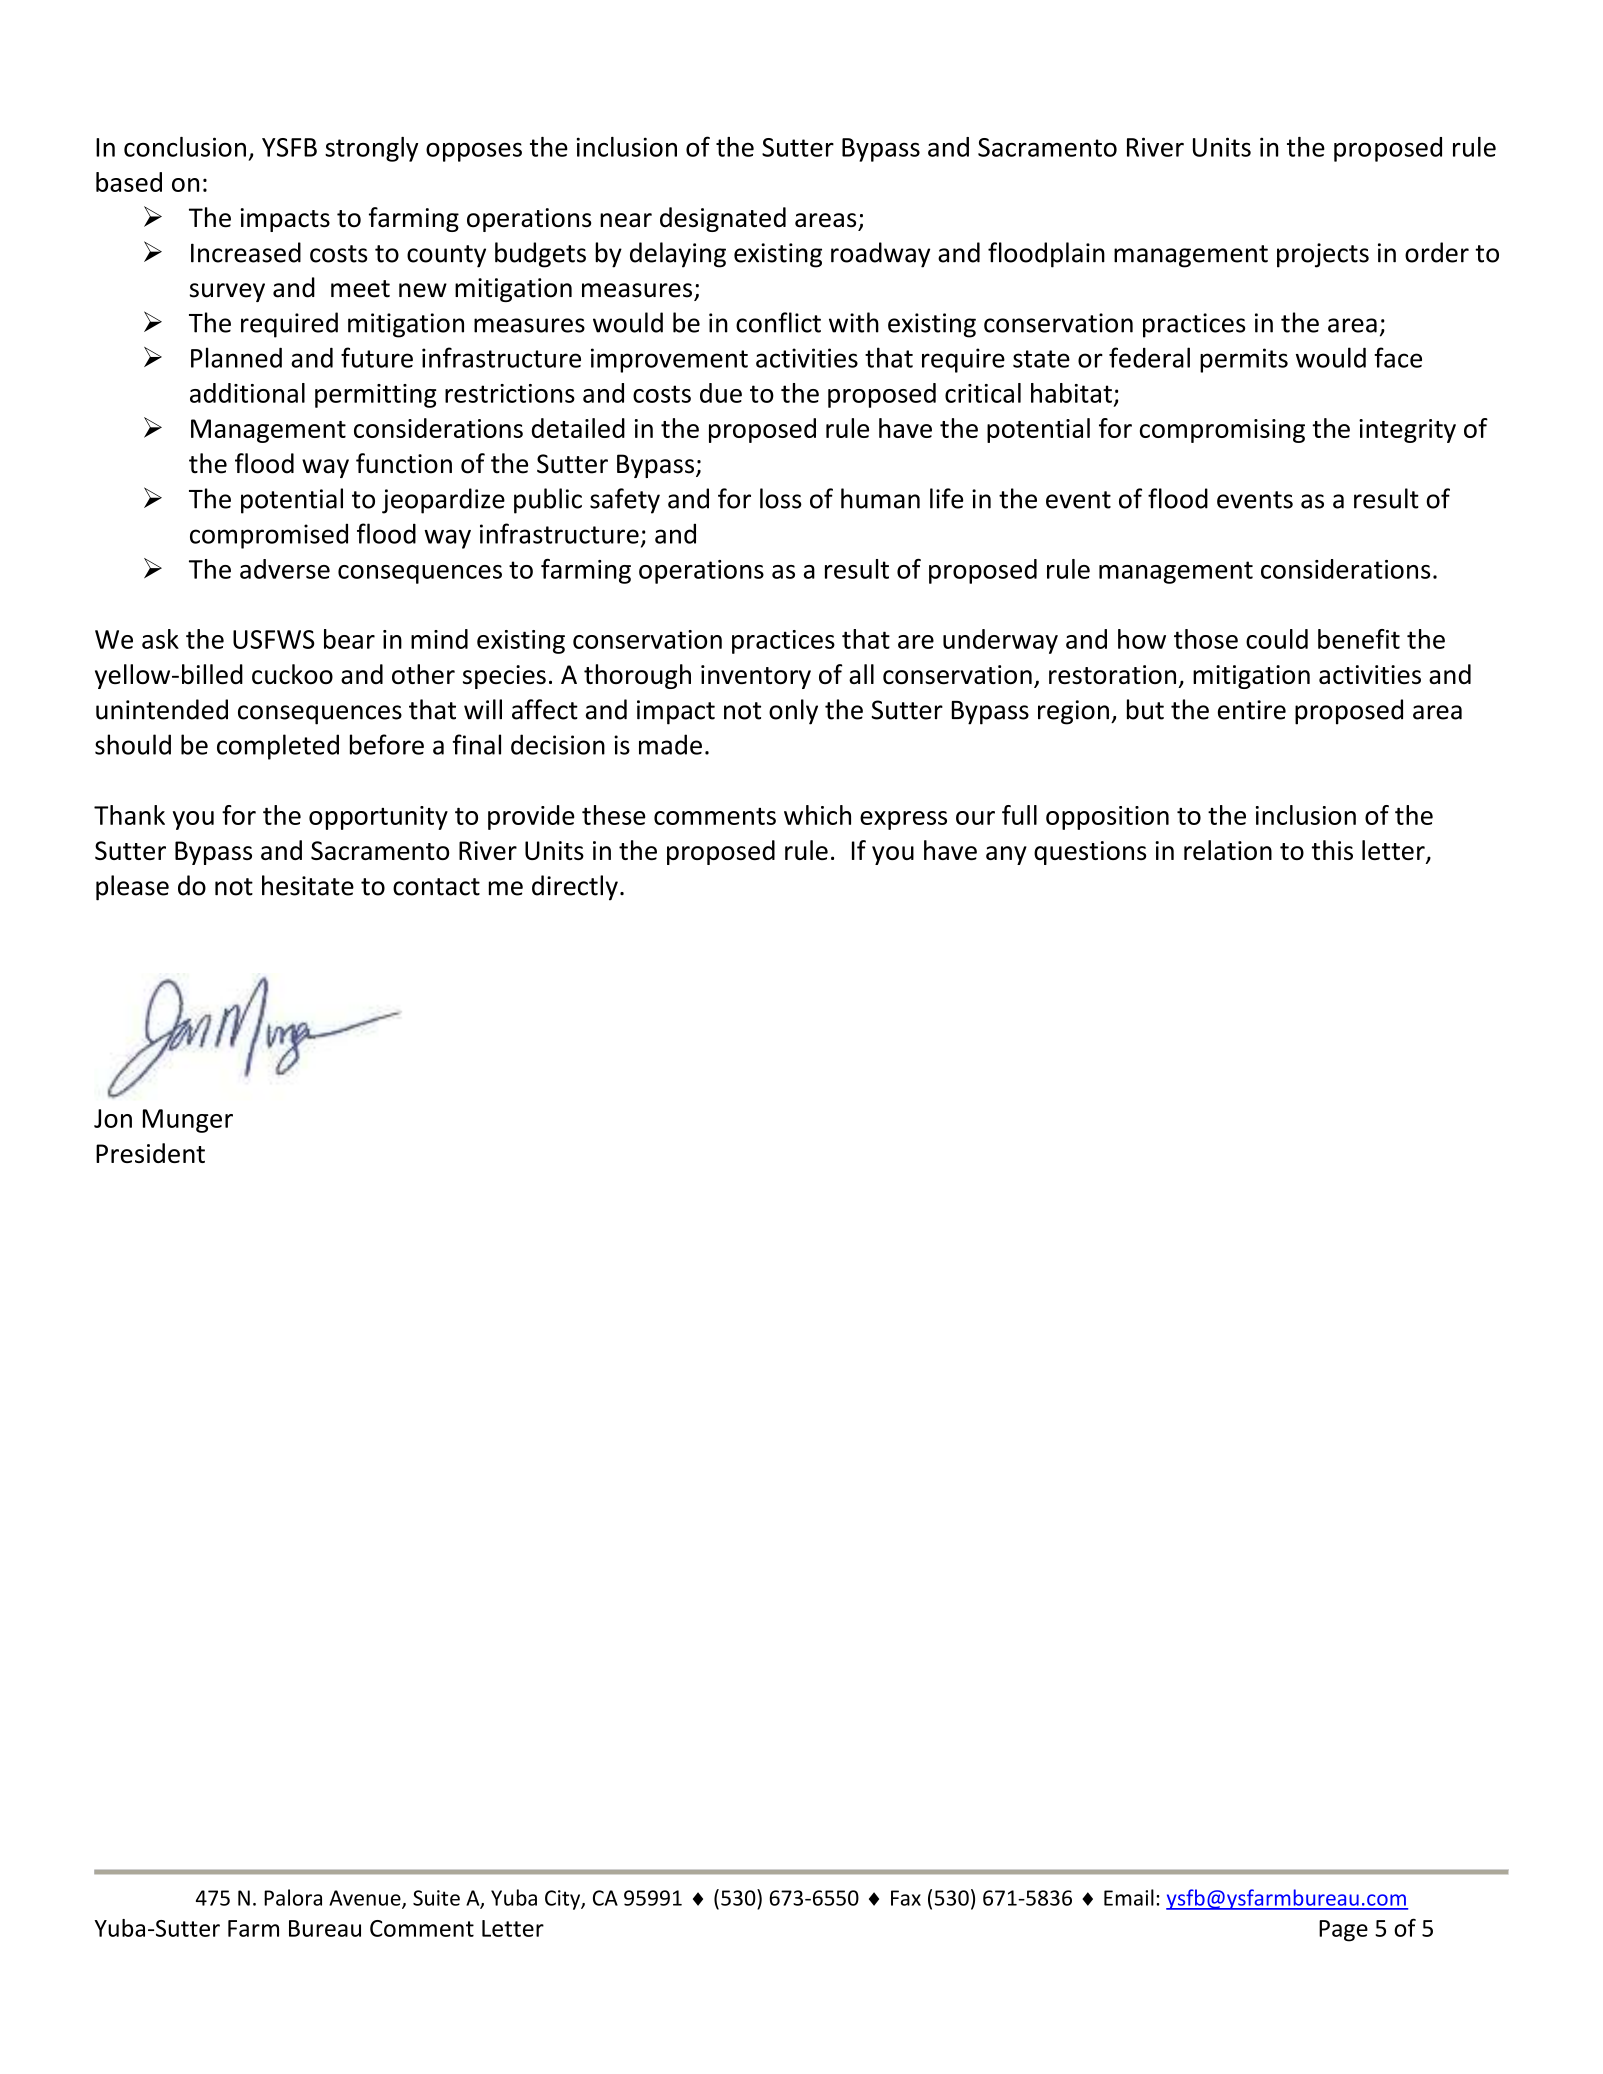  What do you see at coordinates (188, 1121) in the image?
I see `Munger` at bounding box center [188, 1121].
